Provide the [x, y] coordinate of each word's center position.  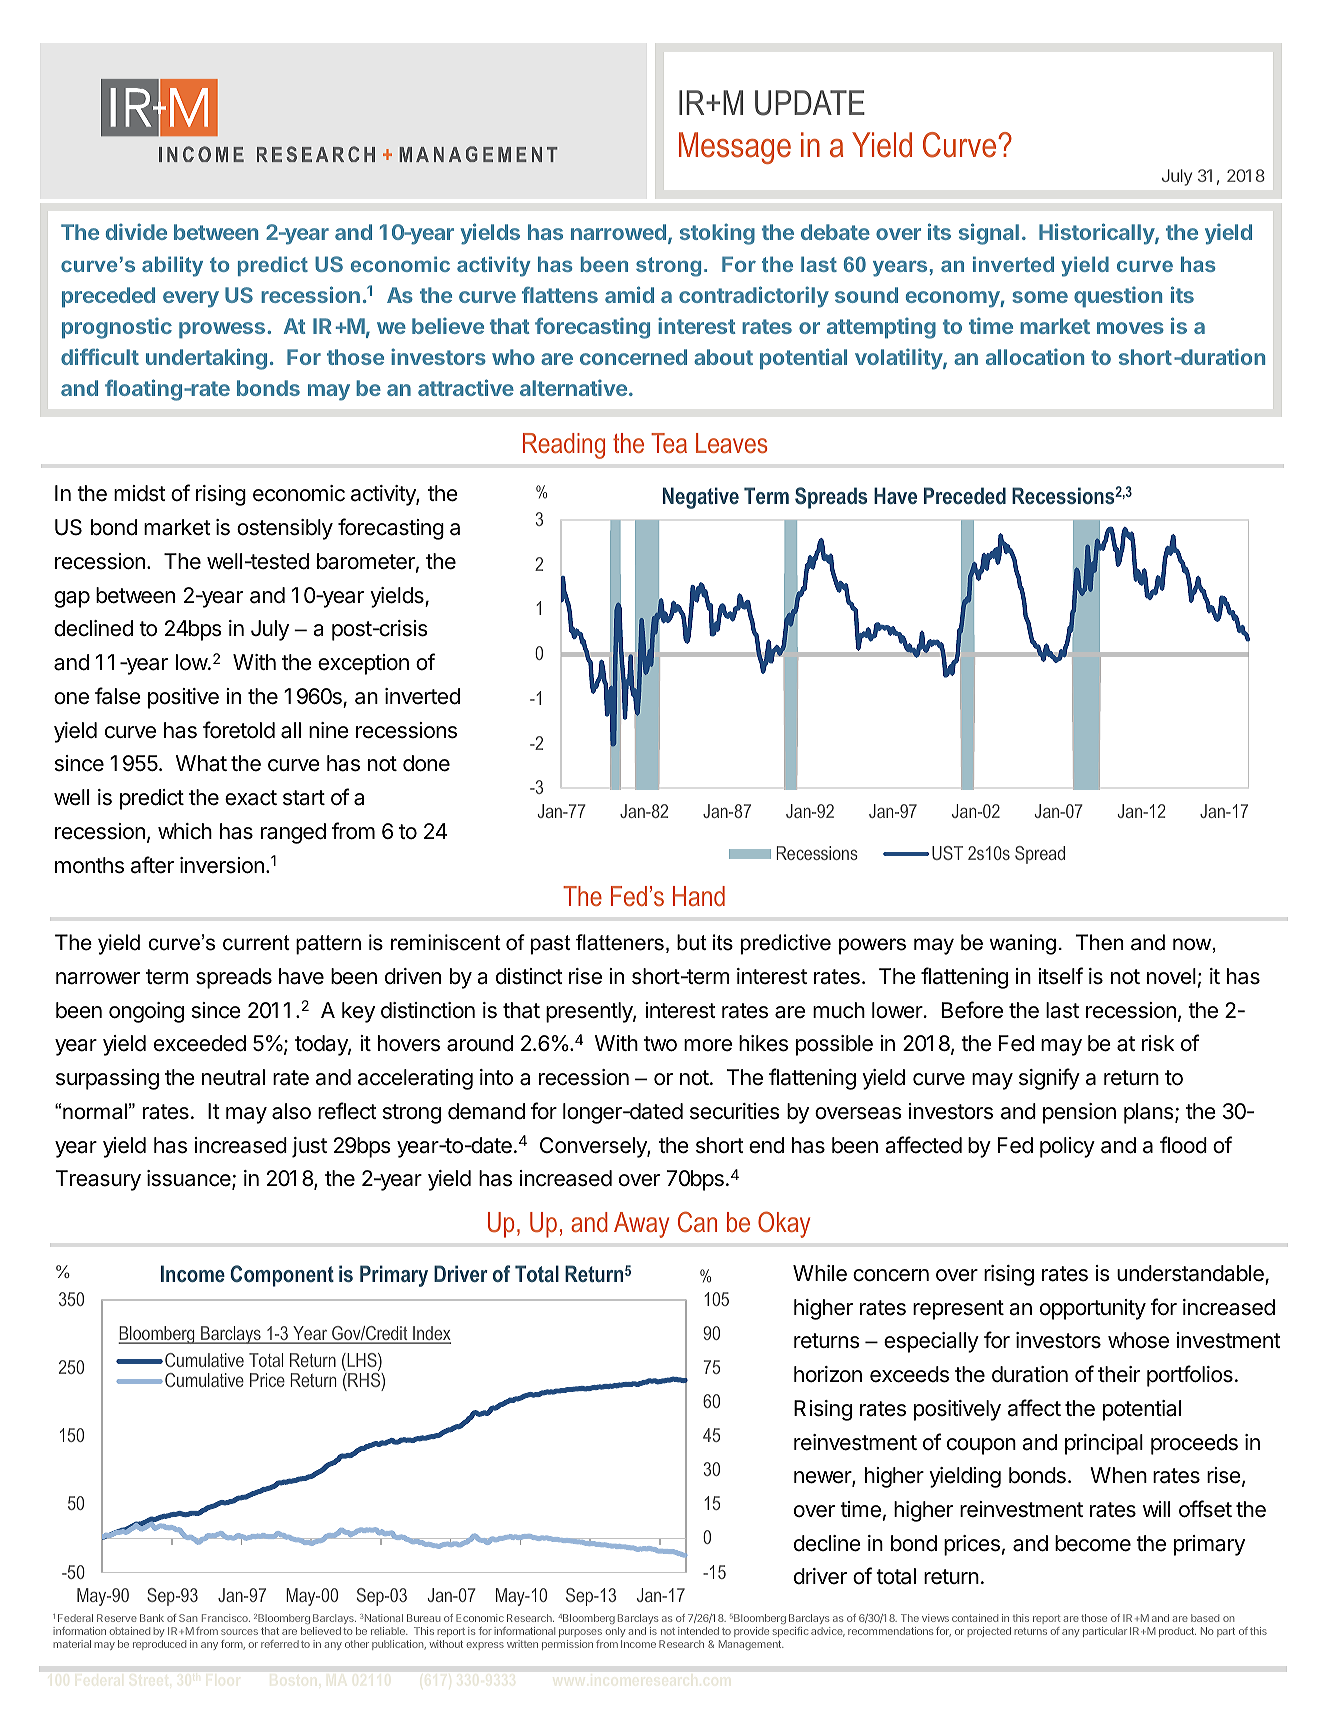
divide [136, 231]
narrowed [618, 232]
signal [989, 234]
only [616, 1634]
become [1093, 1543]
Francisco [226, 1618]
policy [1067, 1147]
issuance [190, 1180]
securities [735, 1111]
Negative [701, 498]
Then [1099, 942]
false [118, 696]
